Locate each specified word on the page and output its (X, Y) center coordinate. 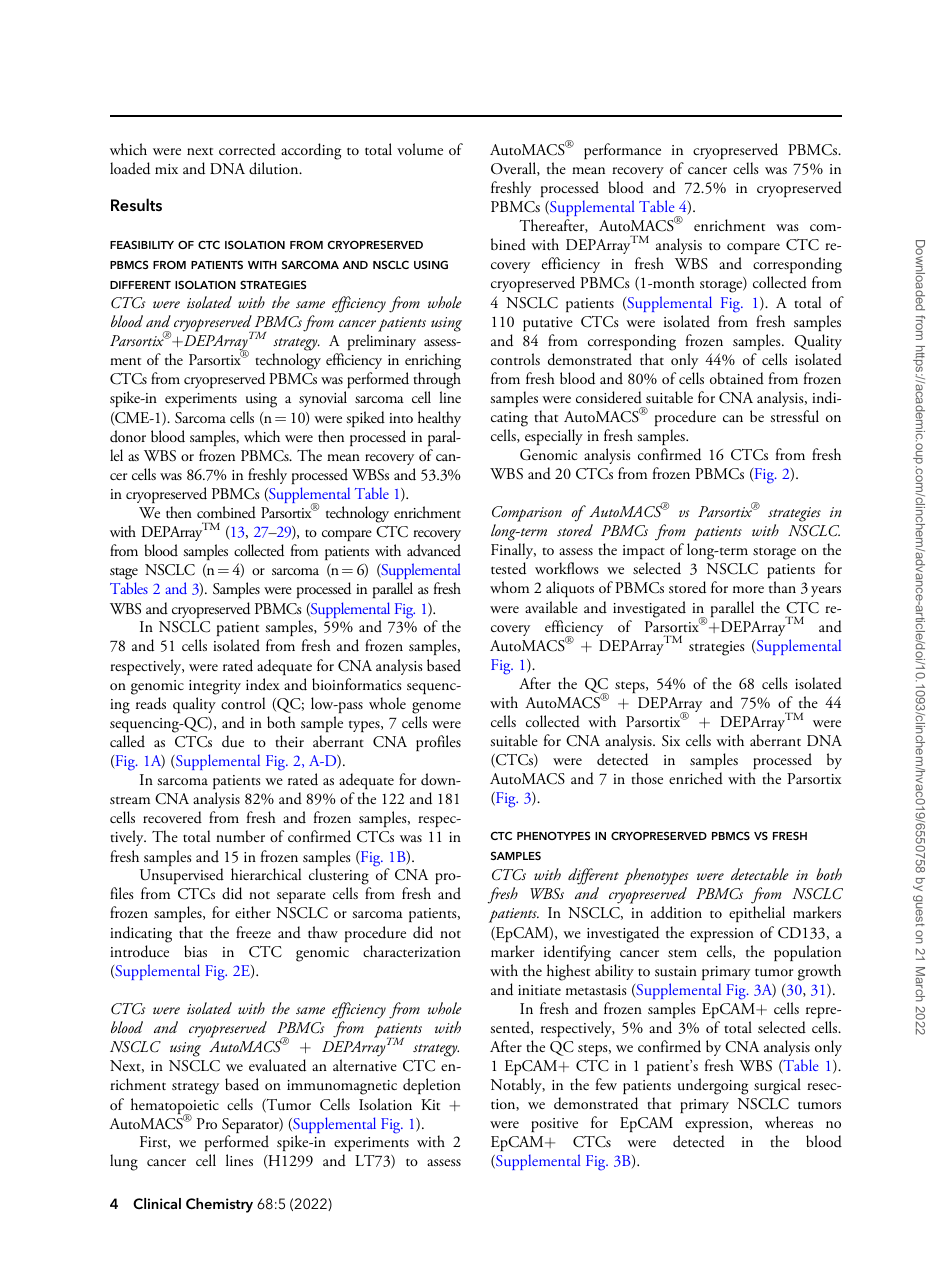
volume (420, 149)
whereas (789, 1122)
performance (622, 151)
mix (166, 169)
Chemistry (219, 1205)
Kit (430, 1104)
